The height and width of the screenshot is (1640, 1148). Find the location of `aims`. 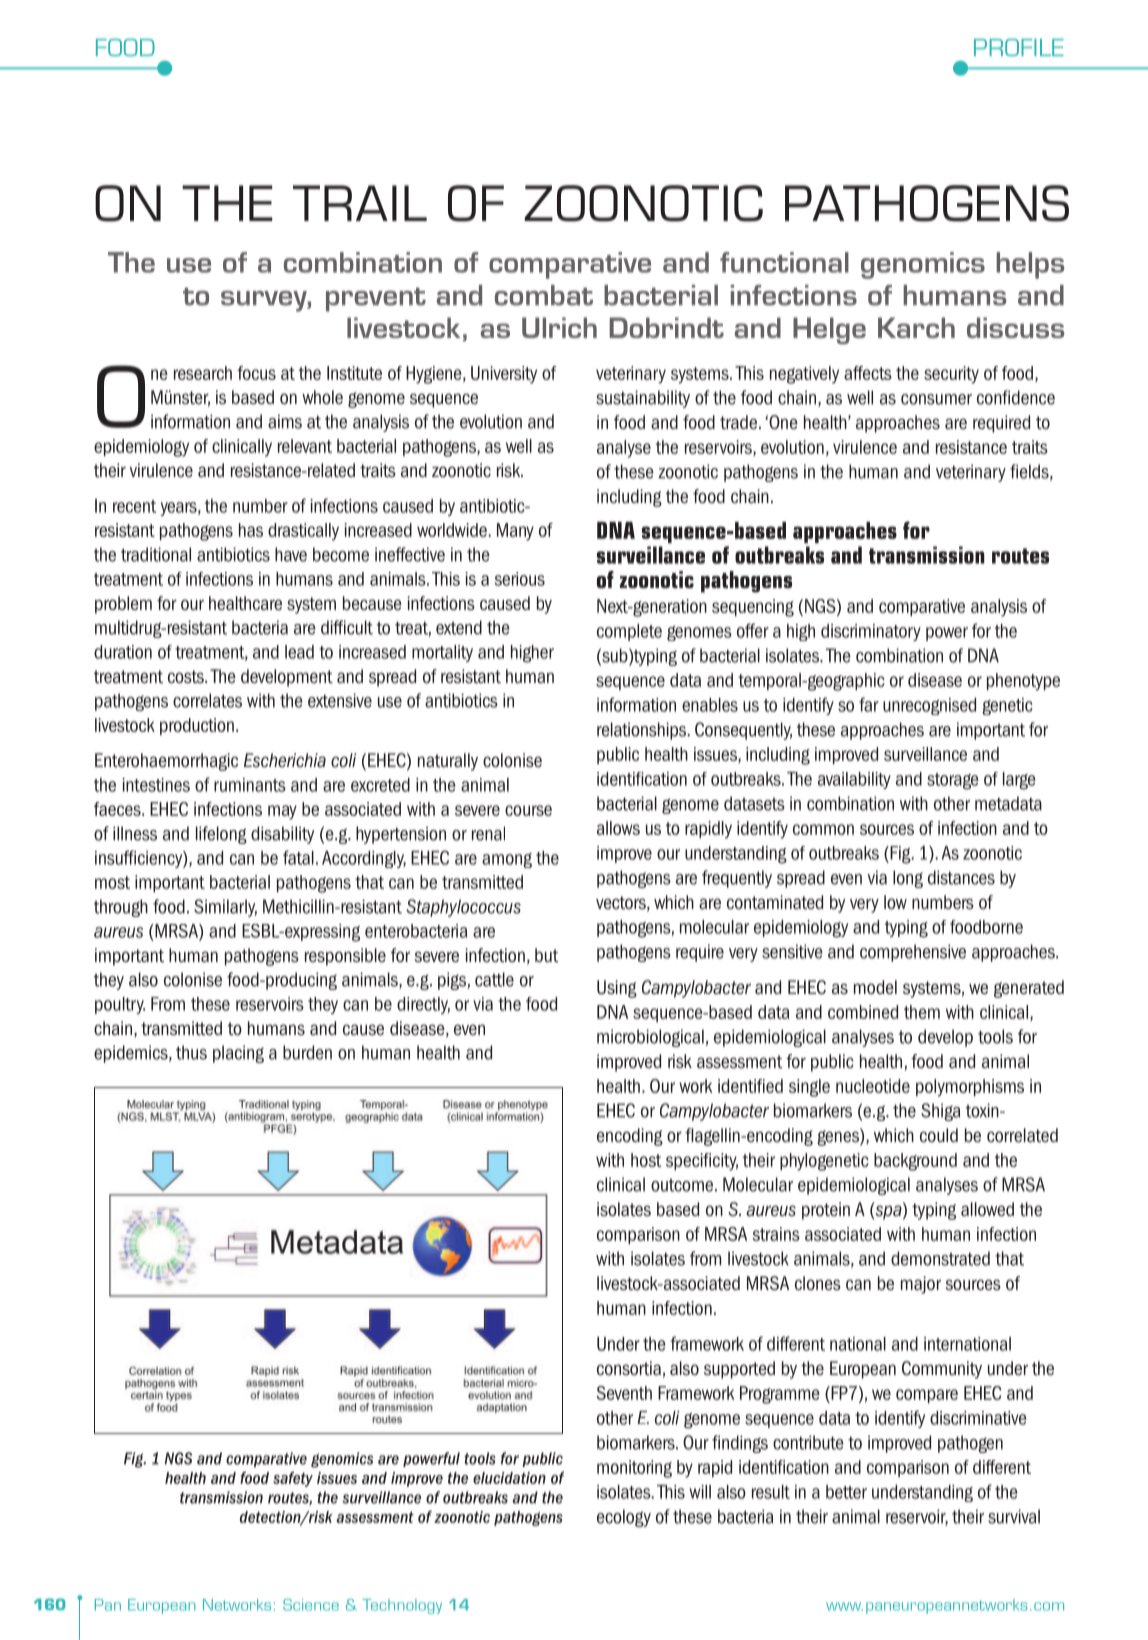

aims is located at coordinates (285, 421).
